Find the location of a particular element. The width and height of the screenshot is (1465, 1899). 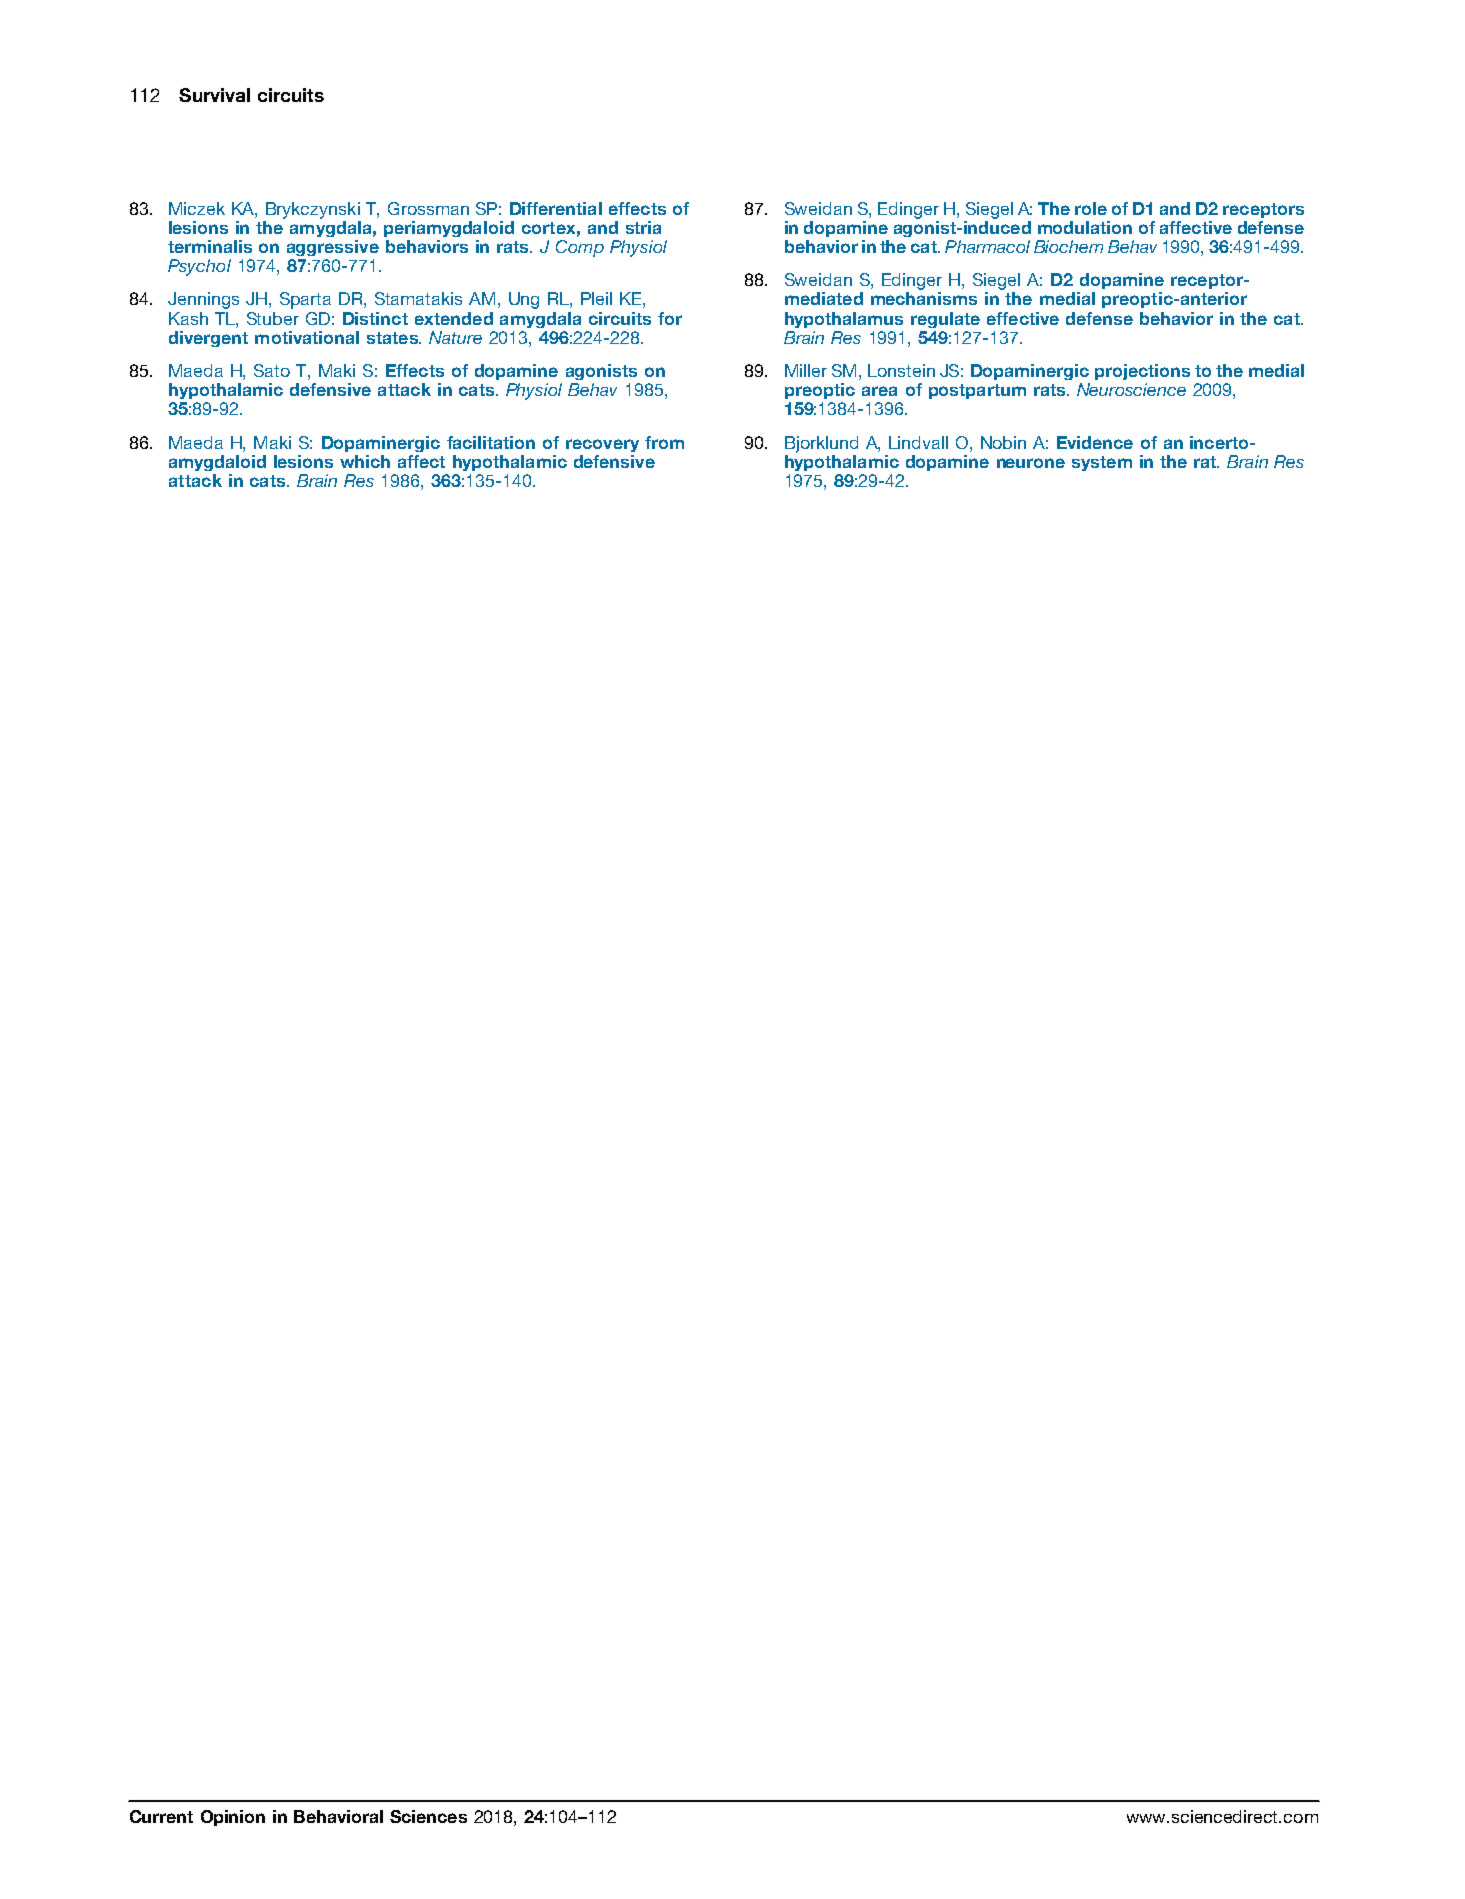

neurone is located at coordinates (1031, 463).
